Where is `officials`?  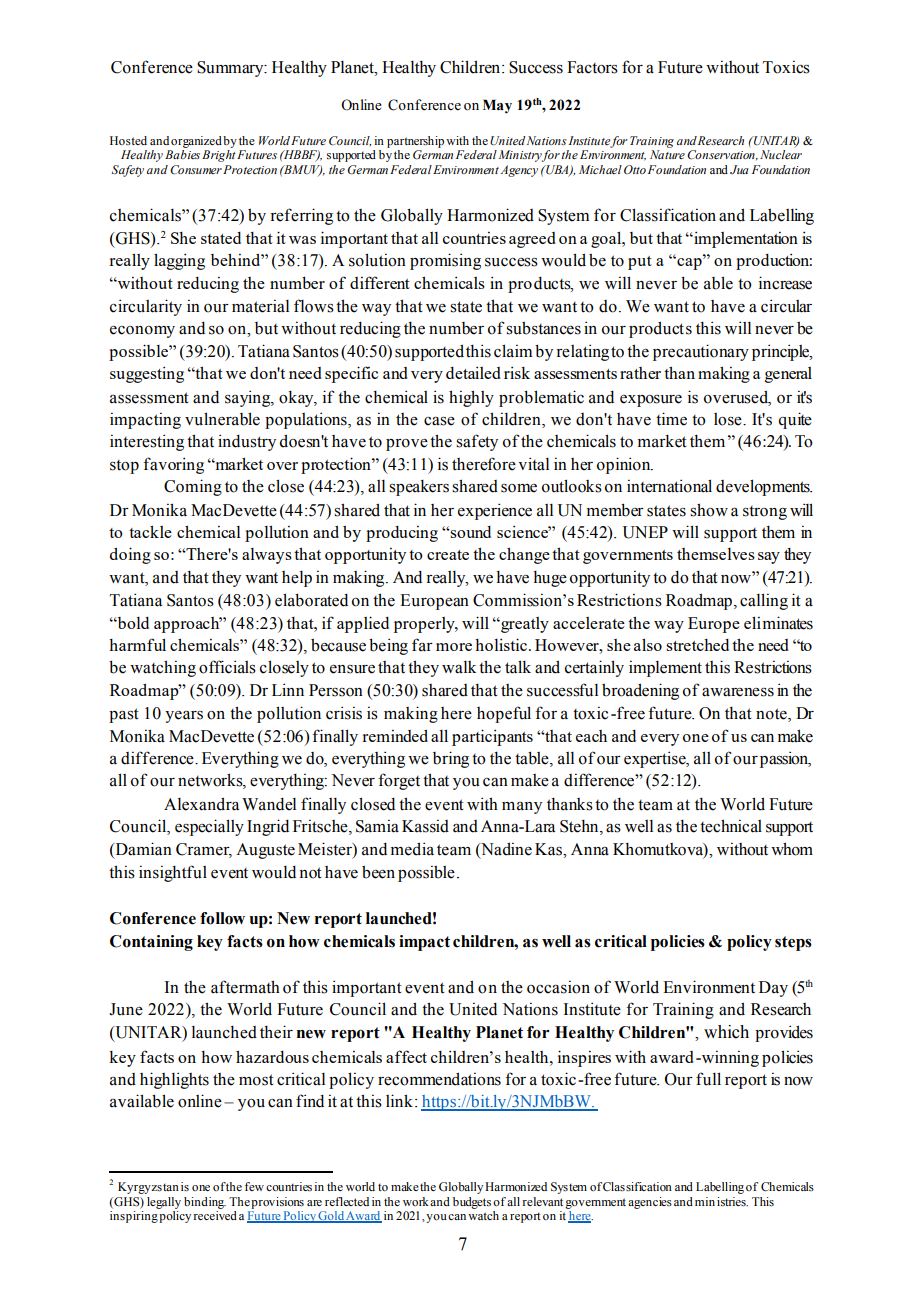 officials is located at coordinates (227, 667).
